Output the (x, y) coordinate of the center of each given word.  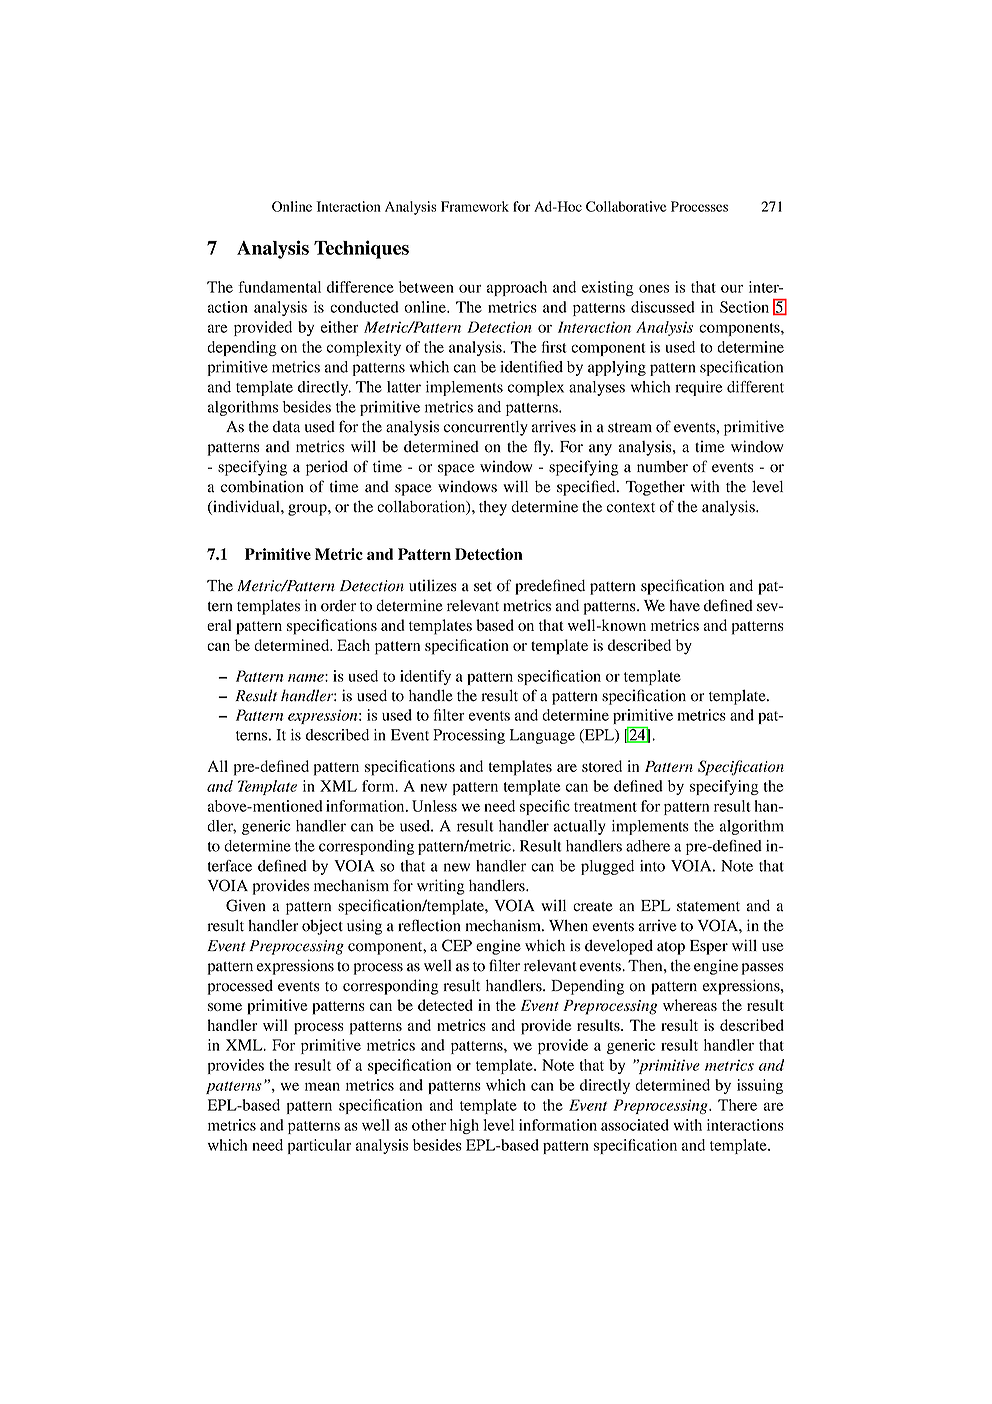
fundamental (279, 287)
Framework (475, 206)
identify (425, 677)
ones (654, 288)
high (464, 1126)
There (737, 1105)
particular (320, 1146)
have (684, 606)
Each (353, 645)
